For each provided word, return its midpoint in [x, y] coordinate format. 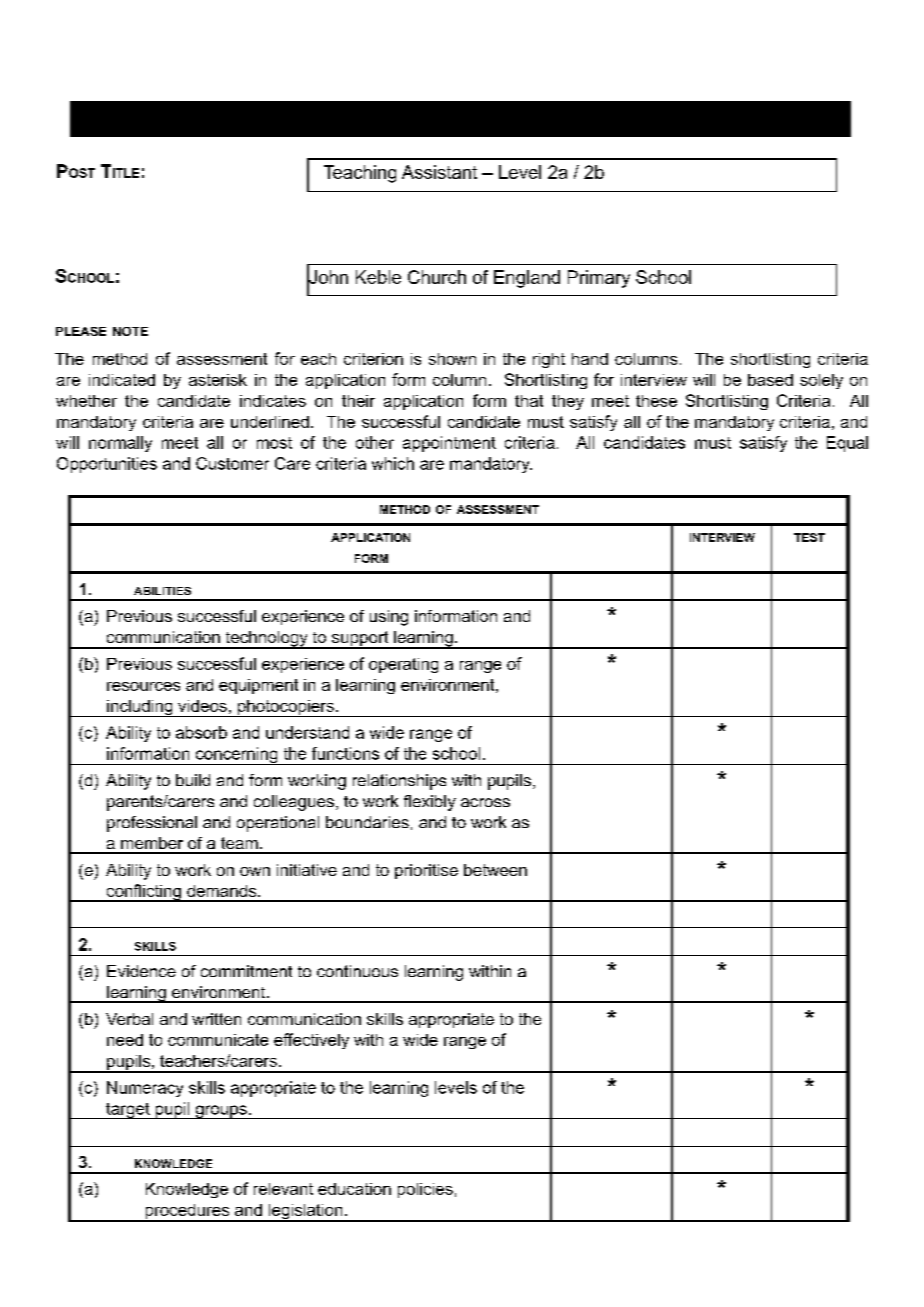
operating [403, 665]
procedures [187, 1213]
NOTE [130, 331]
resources [143, 686]
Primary [599, 279]
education [354, 1189]
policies [425, 1190]
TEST [809, 537]
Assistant [439, 172]
